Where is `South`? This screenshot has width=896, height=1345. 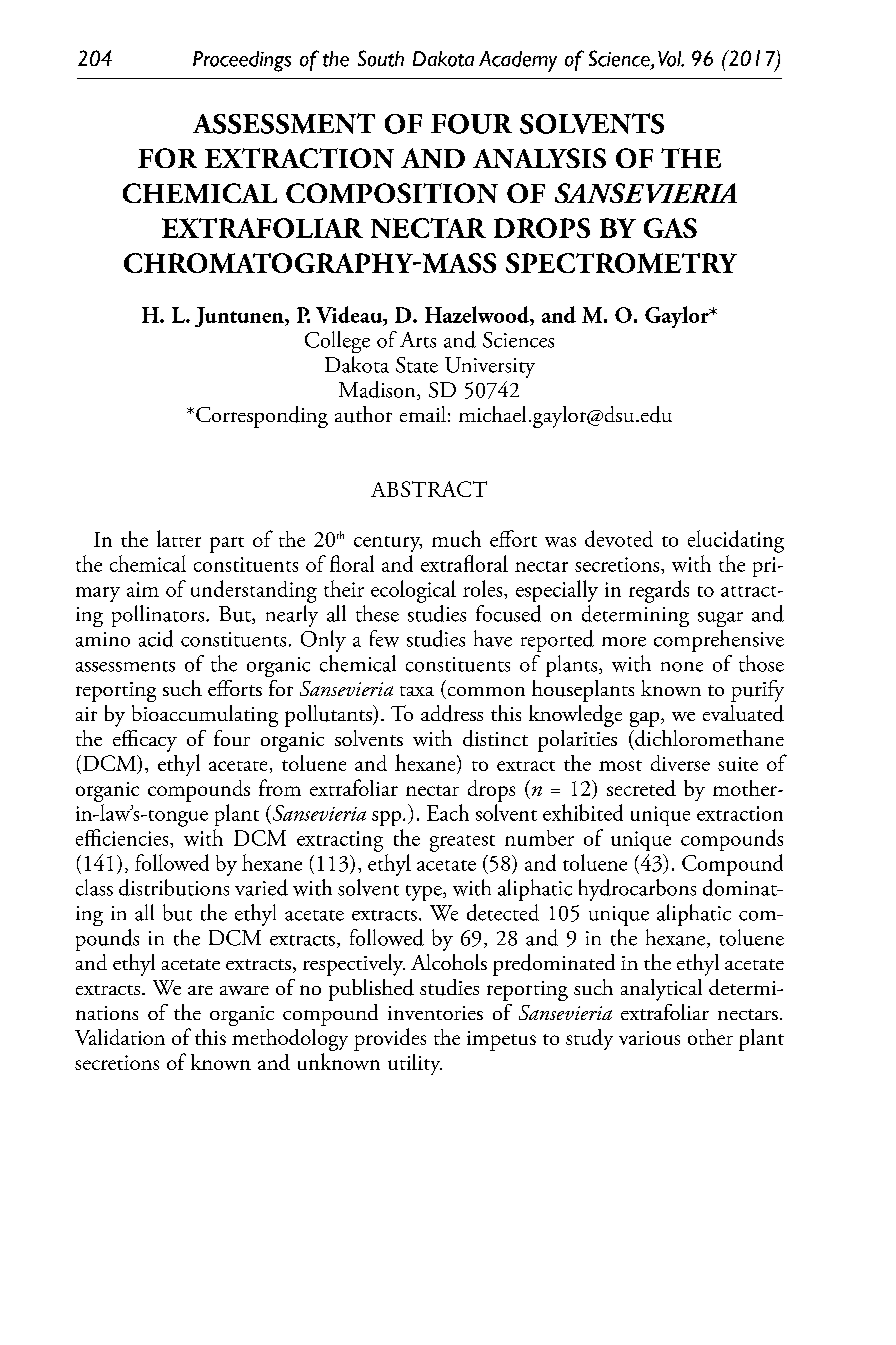 South is located at coordinates (381, 58).
